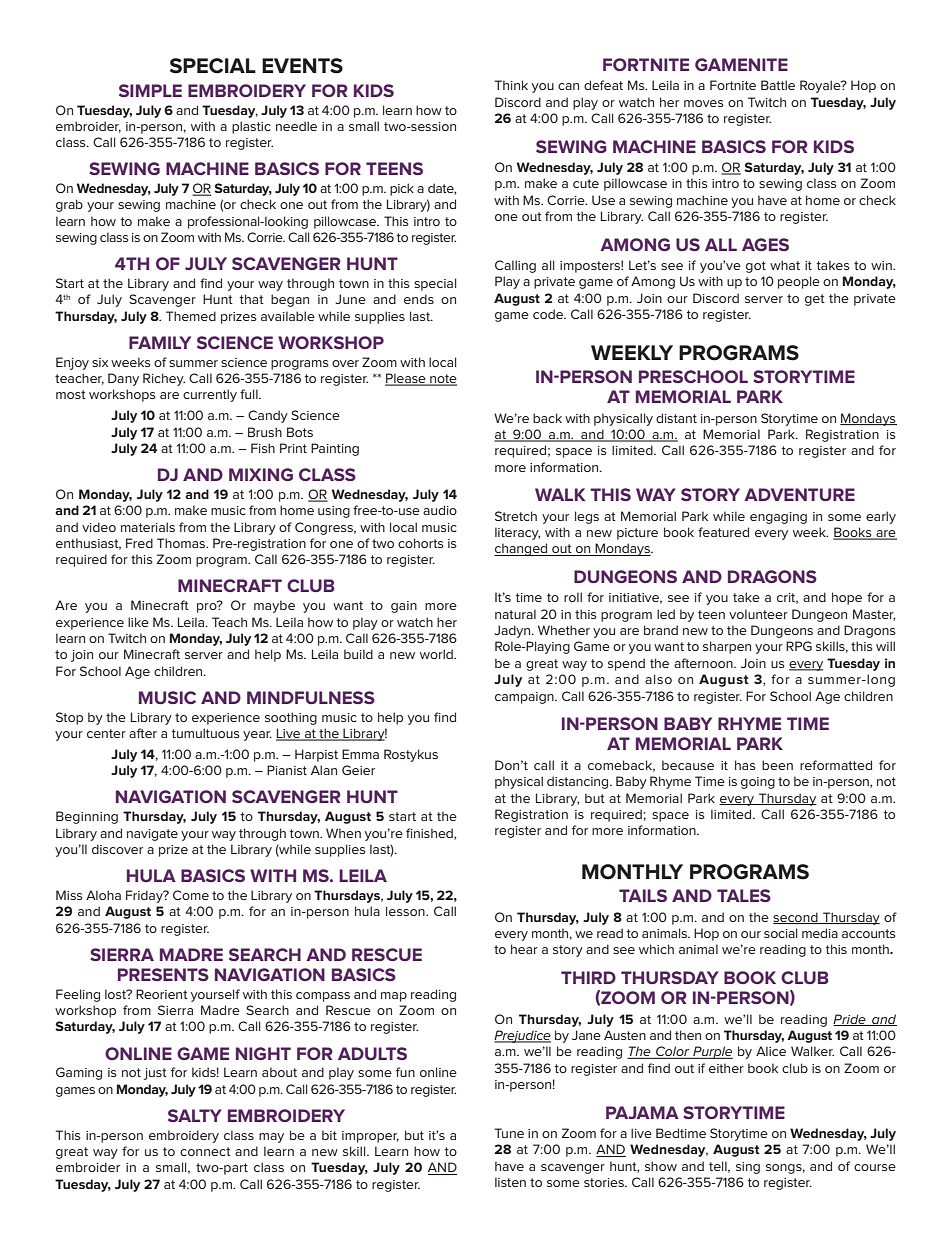 This image has width=952, height=1233. What do you see at coordinates (509, 1133) in the image?
I see `Tune` at bounding box center [509, 1133].
